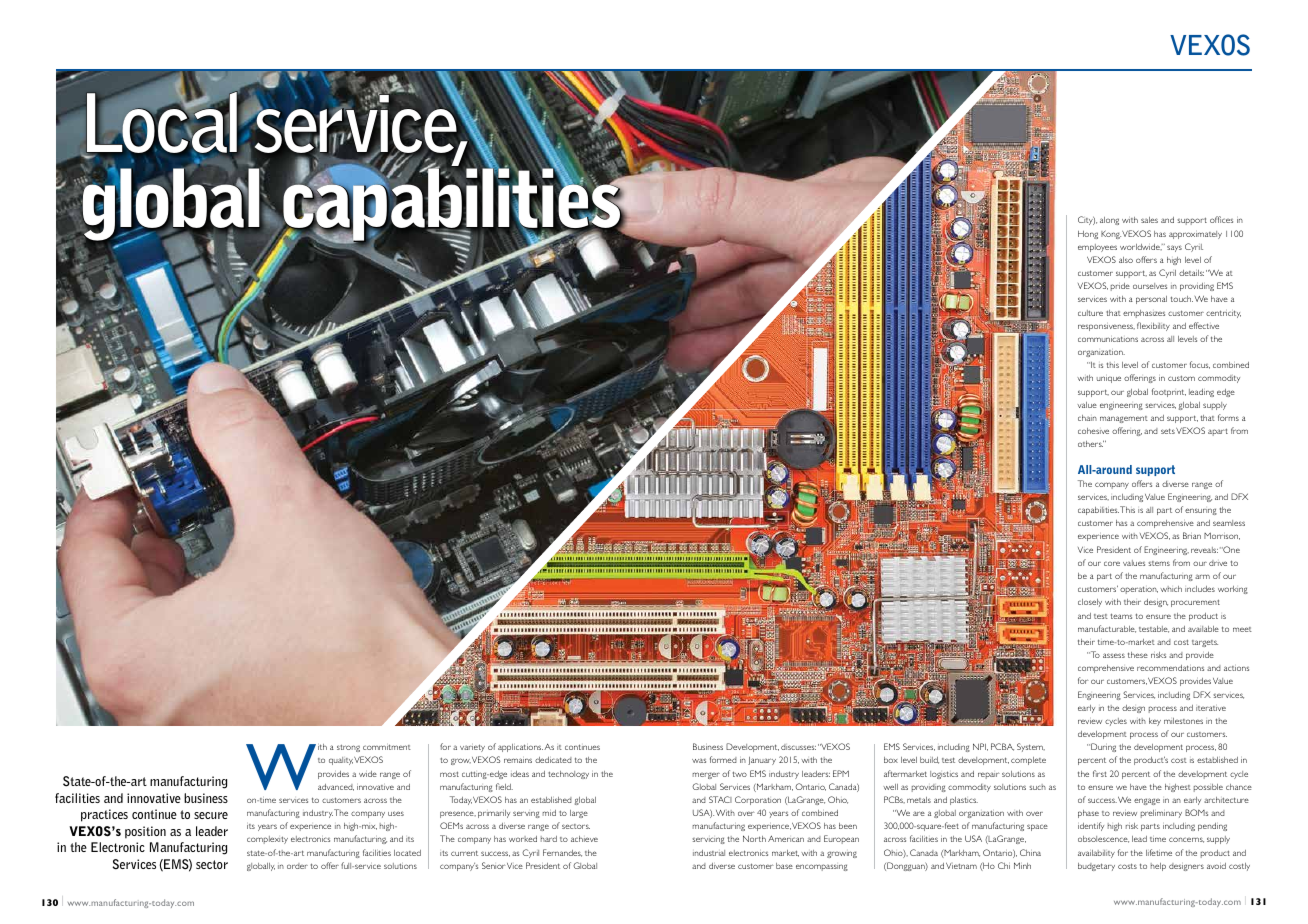  What do you see at coordinates (1088, 235) in the page?
I see `Hong` at bounding box center [1088, 235].
